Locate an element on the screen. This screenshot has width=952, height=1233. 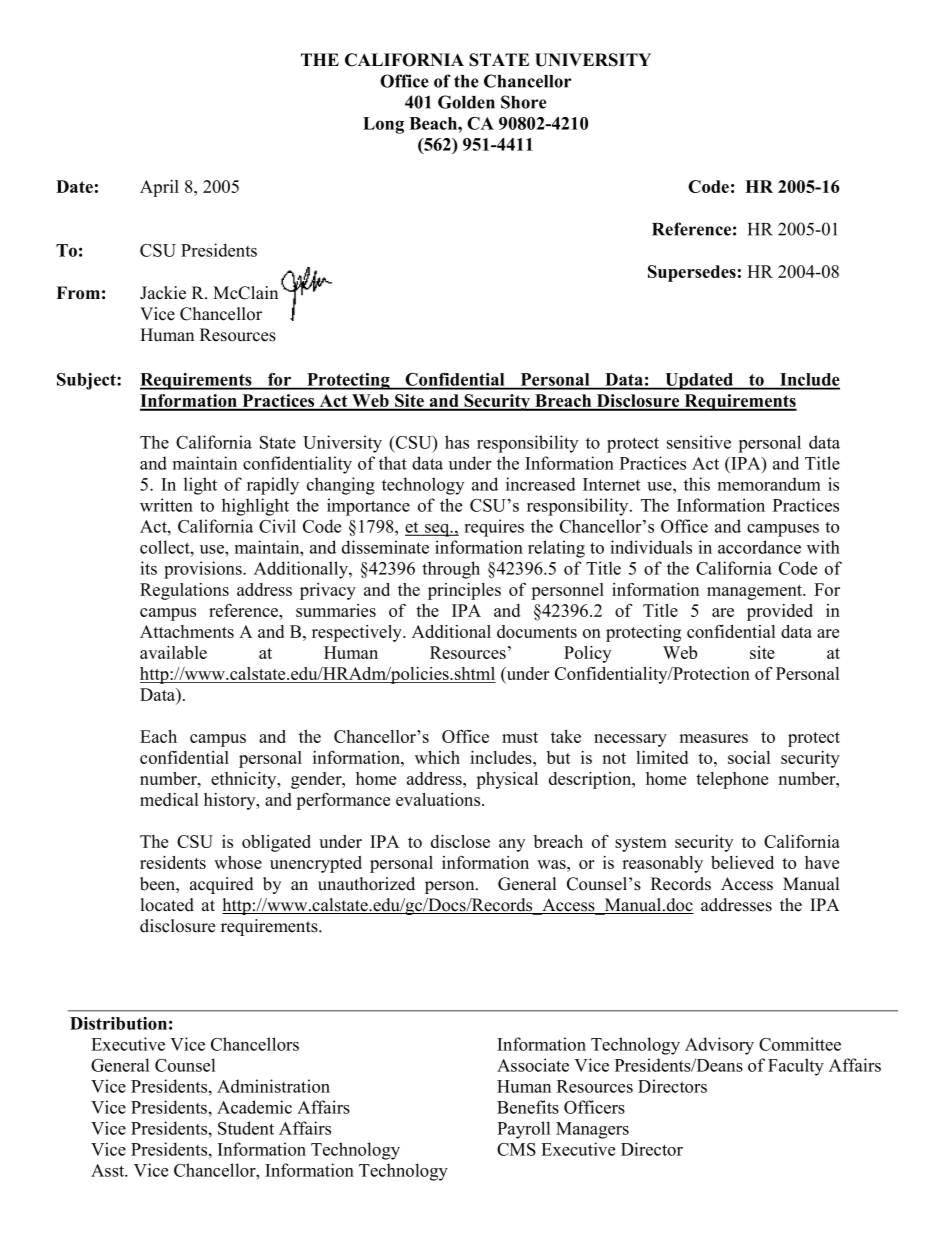
Faculty is located at coordinates (796, 1067).
